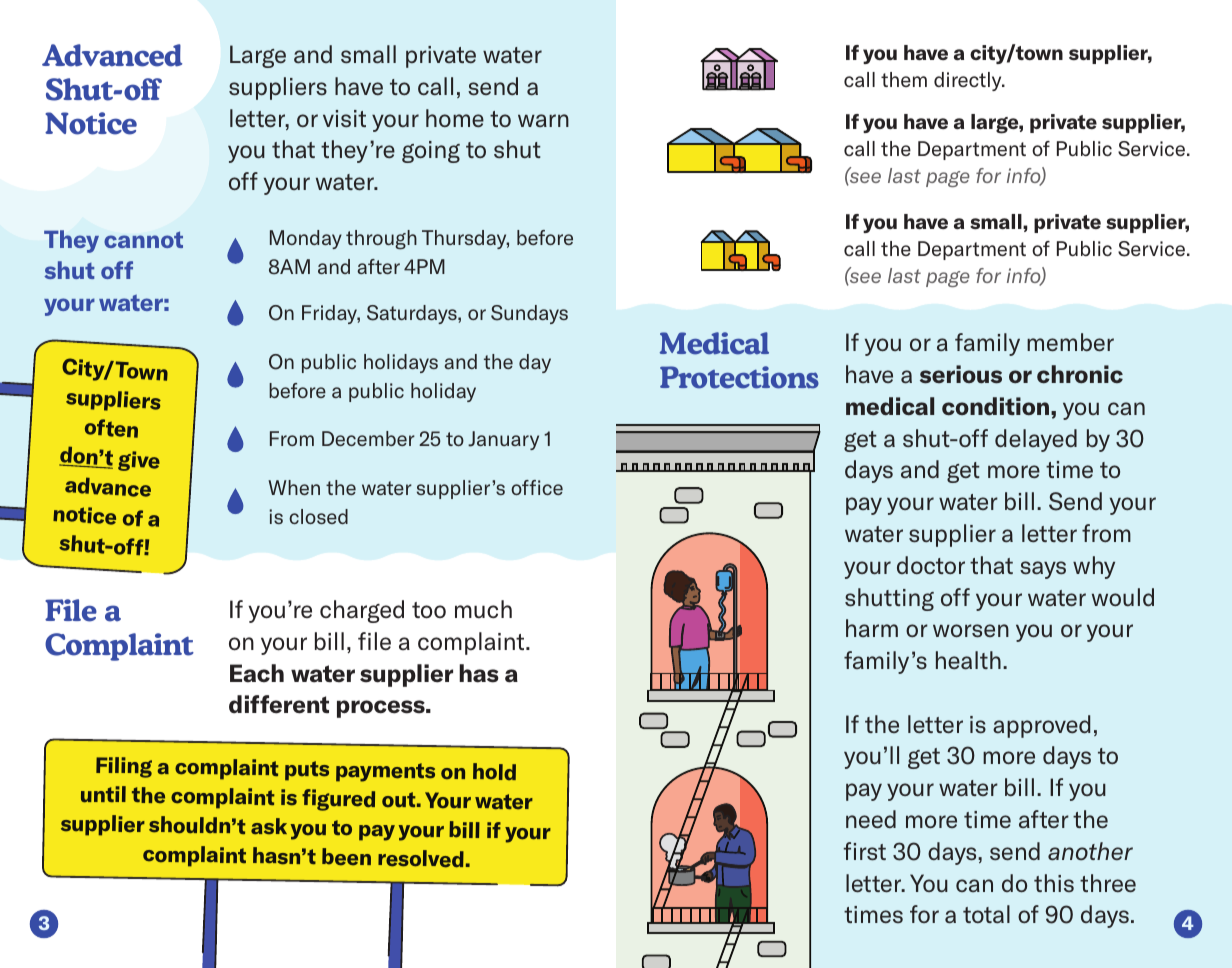 This document has width=1232, height=968. I want to click on resolved, so click(421, 859).
